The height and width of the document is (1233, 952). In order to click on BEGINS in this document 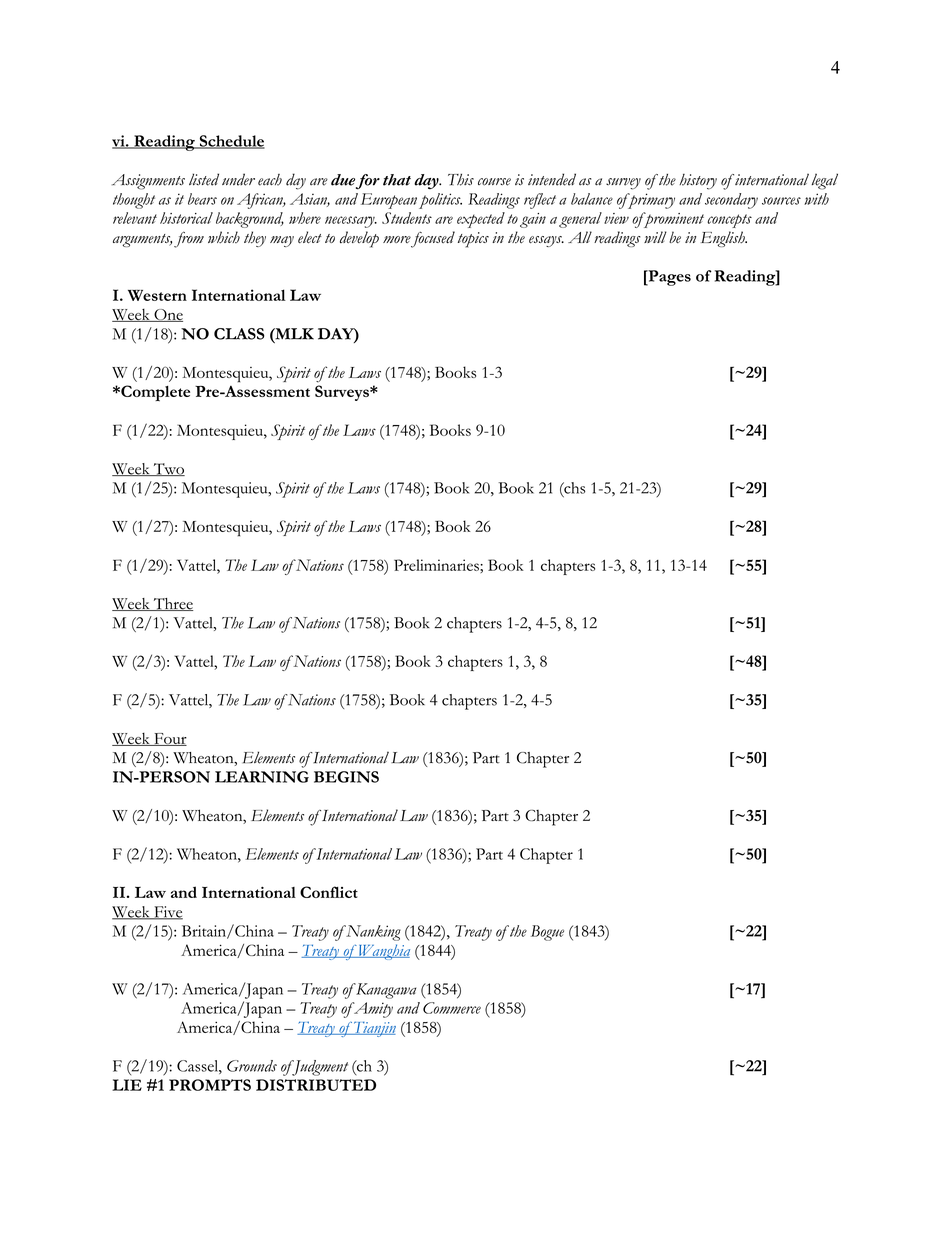, I will do `click(346, 777)`.
